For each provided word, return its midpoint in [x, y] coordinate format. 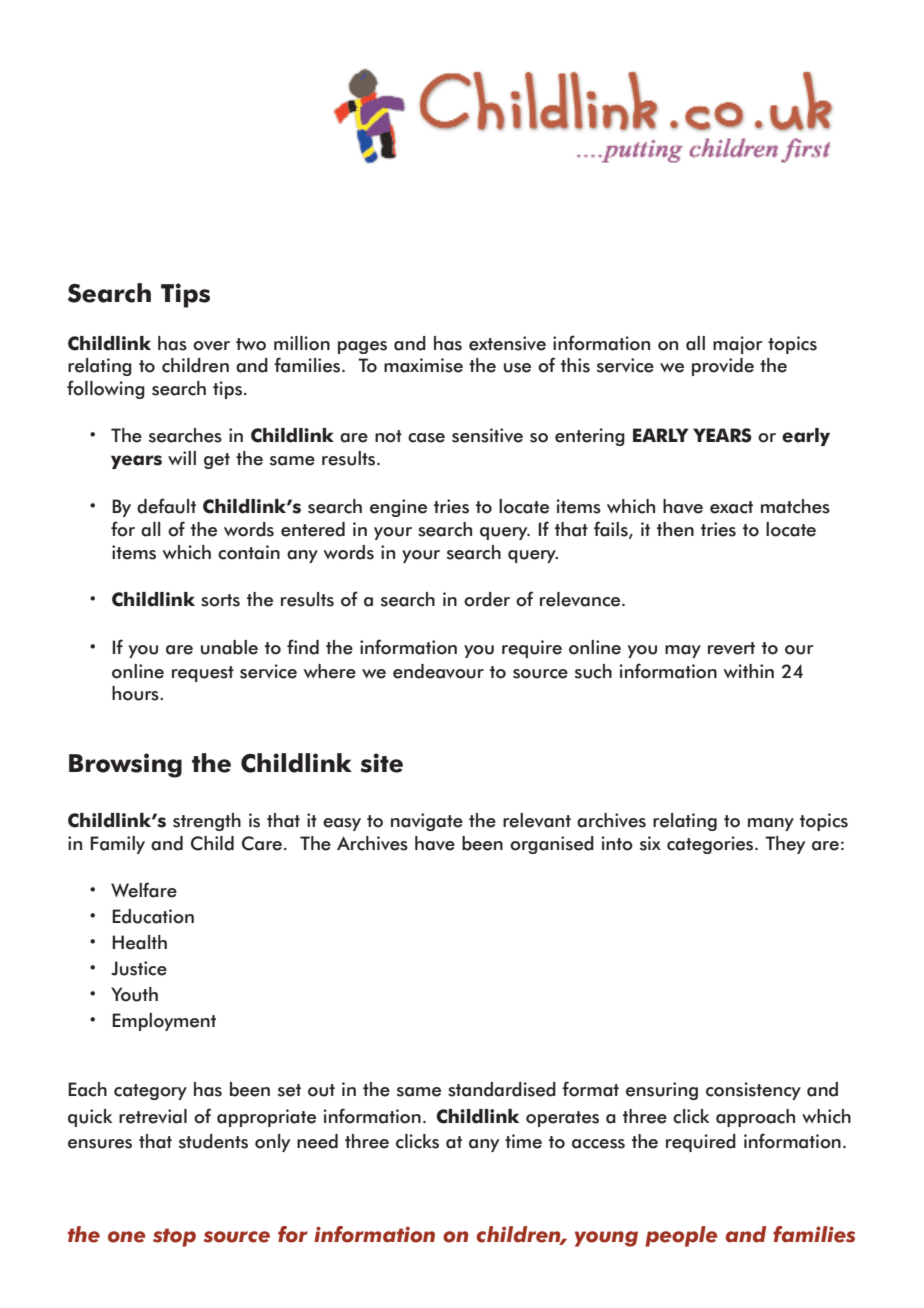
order [487, 599]
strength [207, 822]
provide [723, 367]
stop [174, 1237]
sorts [220, 600]
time [523, 1141]
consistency [753, 1091]
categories [711, 845]
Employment [164, 1022]
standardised [502, 1089]
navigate [427, 822]
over [211, 346]
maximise [423, 365]
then [675, 529]
